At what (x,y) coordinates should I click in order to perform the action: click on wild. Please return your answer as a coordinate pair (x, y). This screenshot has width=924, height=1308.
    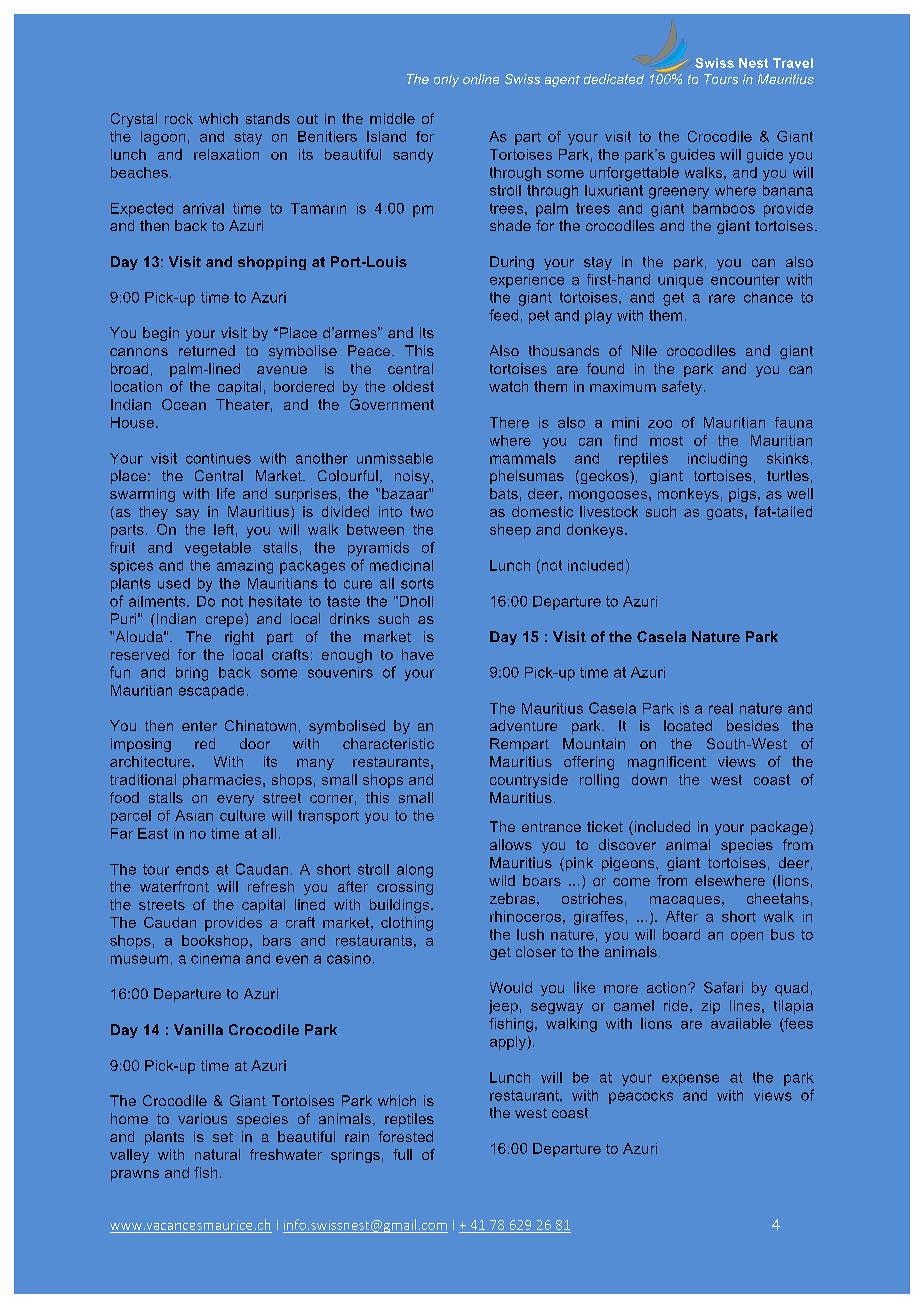
    Looking at the image, I should click on (502, 880).
